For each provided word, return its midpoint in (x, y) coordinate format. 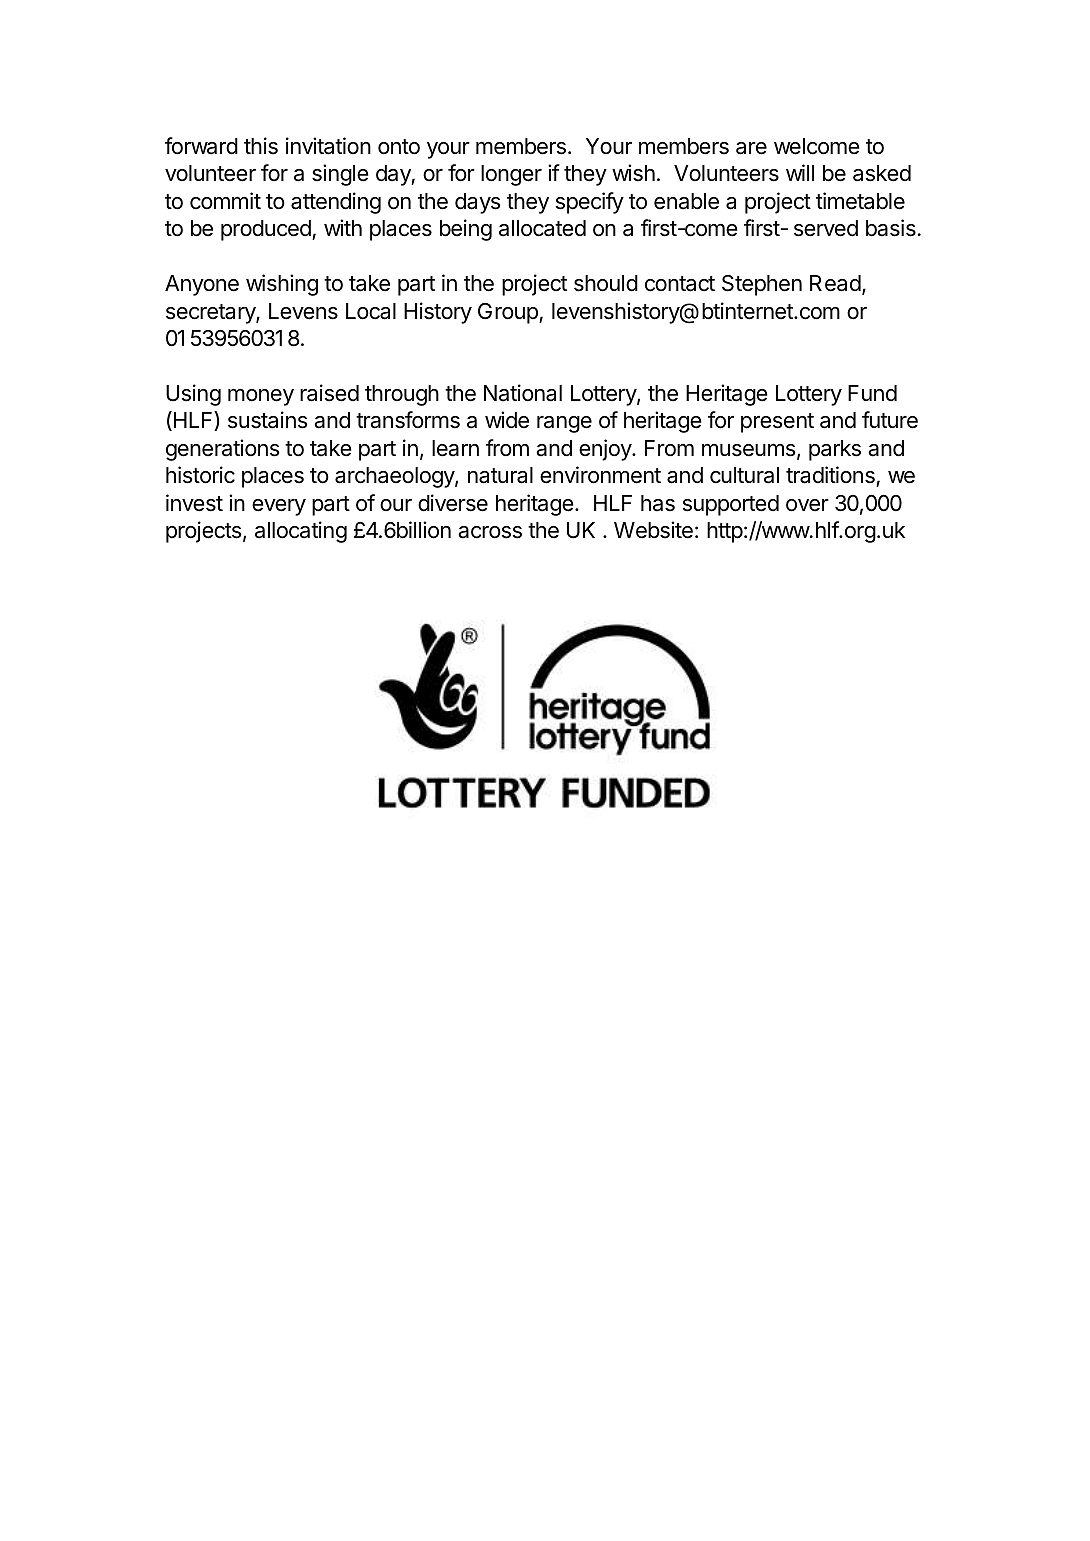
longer (511, 175)
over (807, 505)
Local (371, 311)
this (261, 146)
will (800, 172)
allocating (301, 532)
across (490, 532)
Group (509, 313)
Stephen (762, 285)
